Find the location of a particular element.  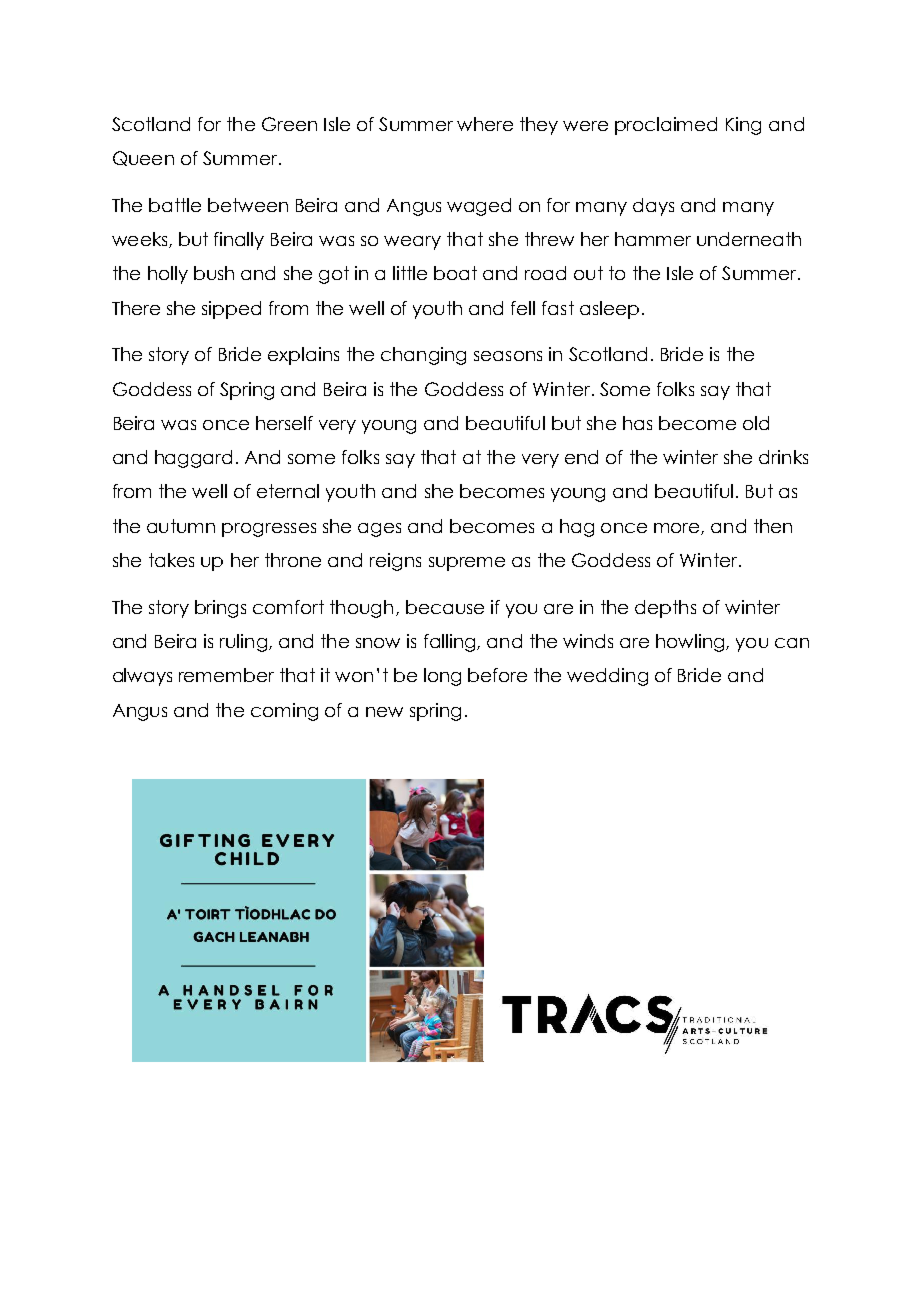

old is located at coordinates (756, 423).
